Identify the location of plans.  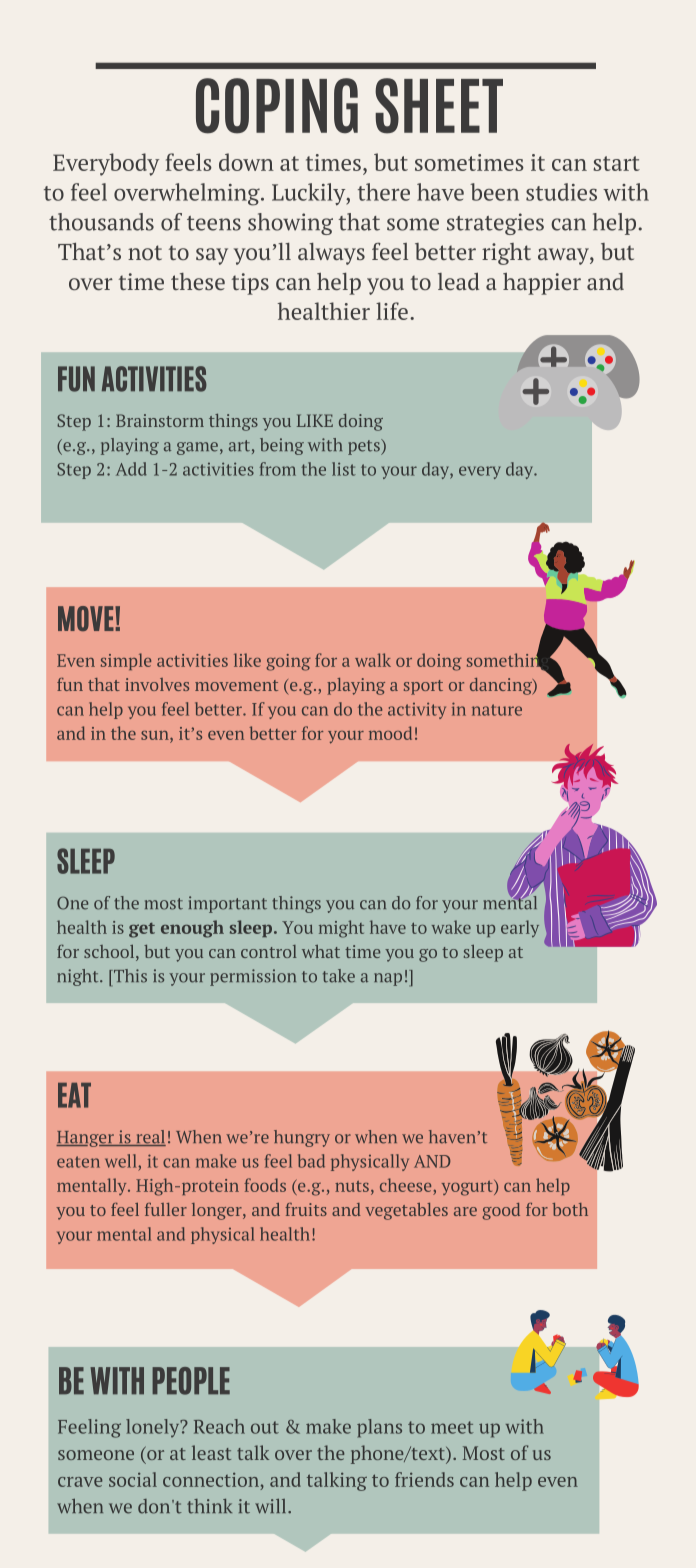
(379, 1428).
